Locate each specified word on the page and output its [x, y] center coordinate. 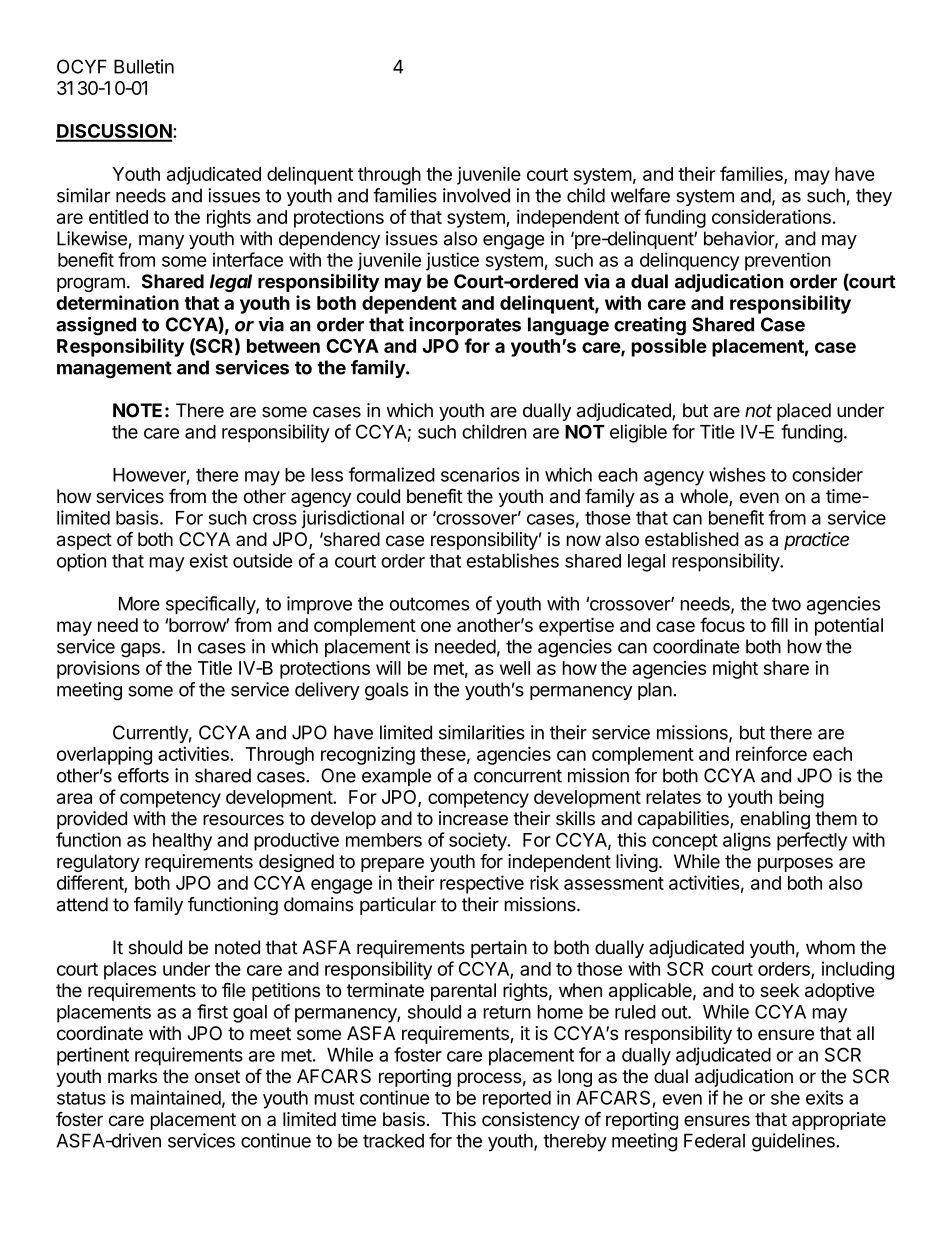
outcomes [430, 604]
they [874, 197]
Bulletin [144, 66]
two [786, 604]
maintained [176, 1097]
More [139, 603]
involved [476, 195]
